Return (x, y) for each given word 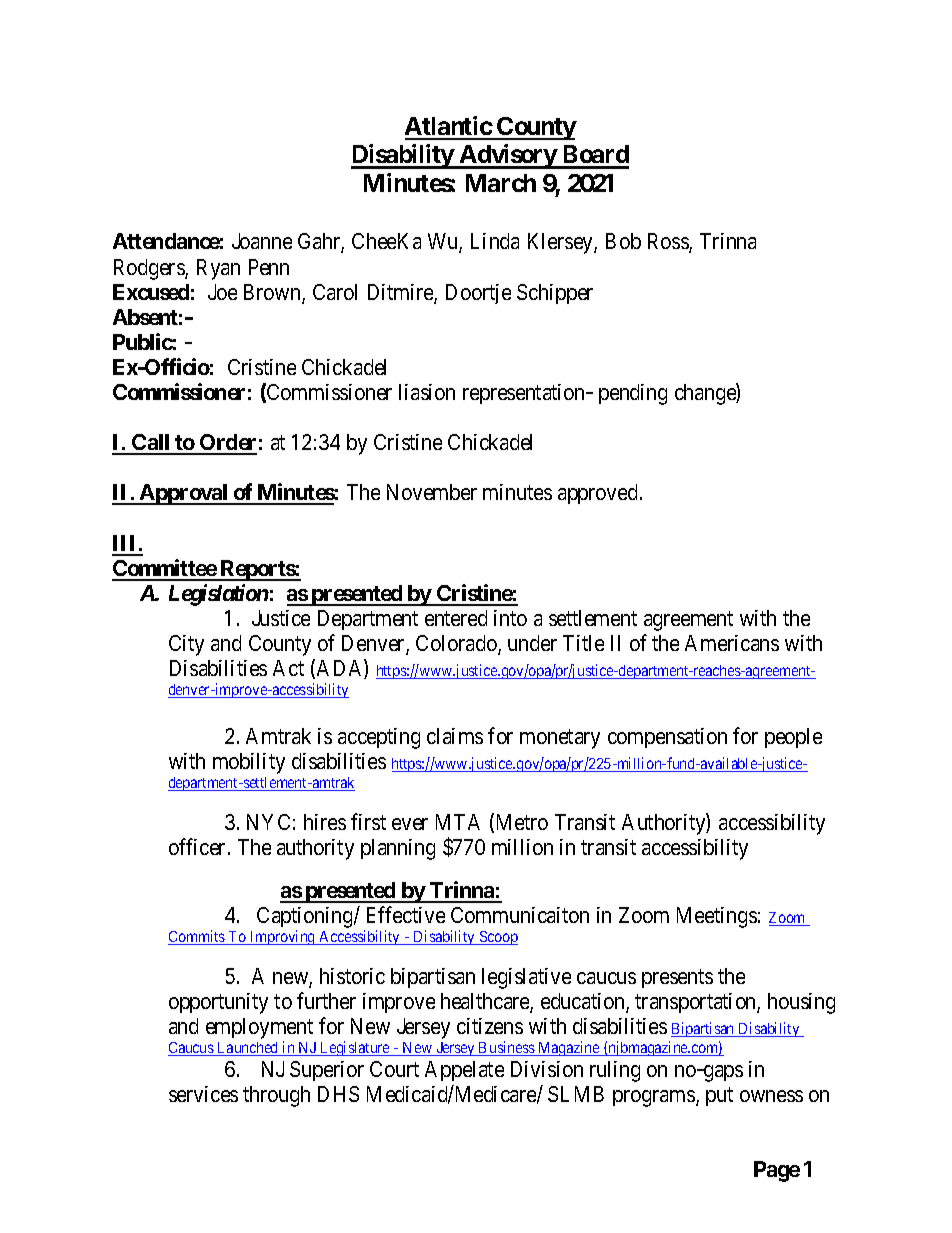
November (432, 492)
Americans (732, 643)
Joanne (262, 241)
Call (151, 444)
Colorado (457, 644)
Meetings (717, 917)
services (203, 1094)
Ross (669, 243)
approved (599, 494)
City (186, 645)
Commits (197, 937)
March (501, 183)
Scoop (497, 938)
